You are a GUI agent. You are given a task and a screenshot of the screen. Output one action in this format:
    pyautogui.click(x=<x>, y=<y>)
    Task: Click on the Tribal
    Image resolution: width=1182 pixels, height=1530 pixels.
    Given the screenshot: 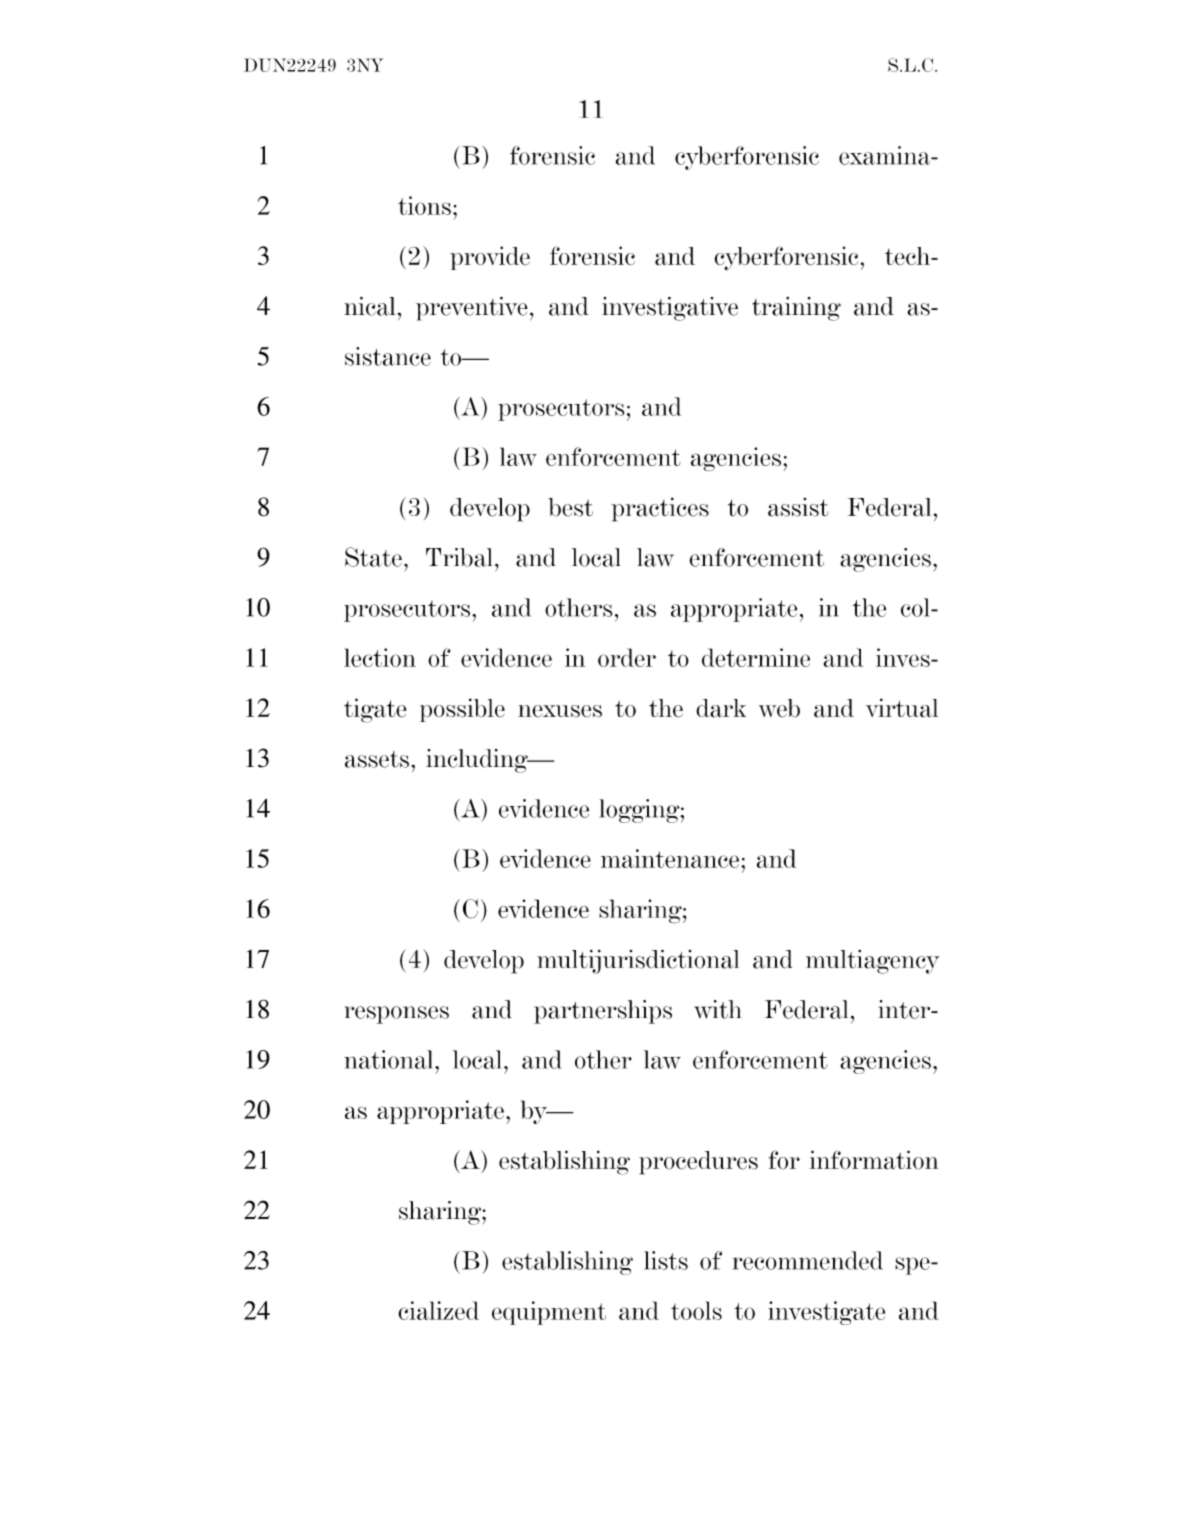 What is the action you would take?
    pyautogui.click(x=459, y=557)
